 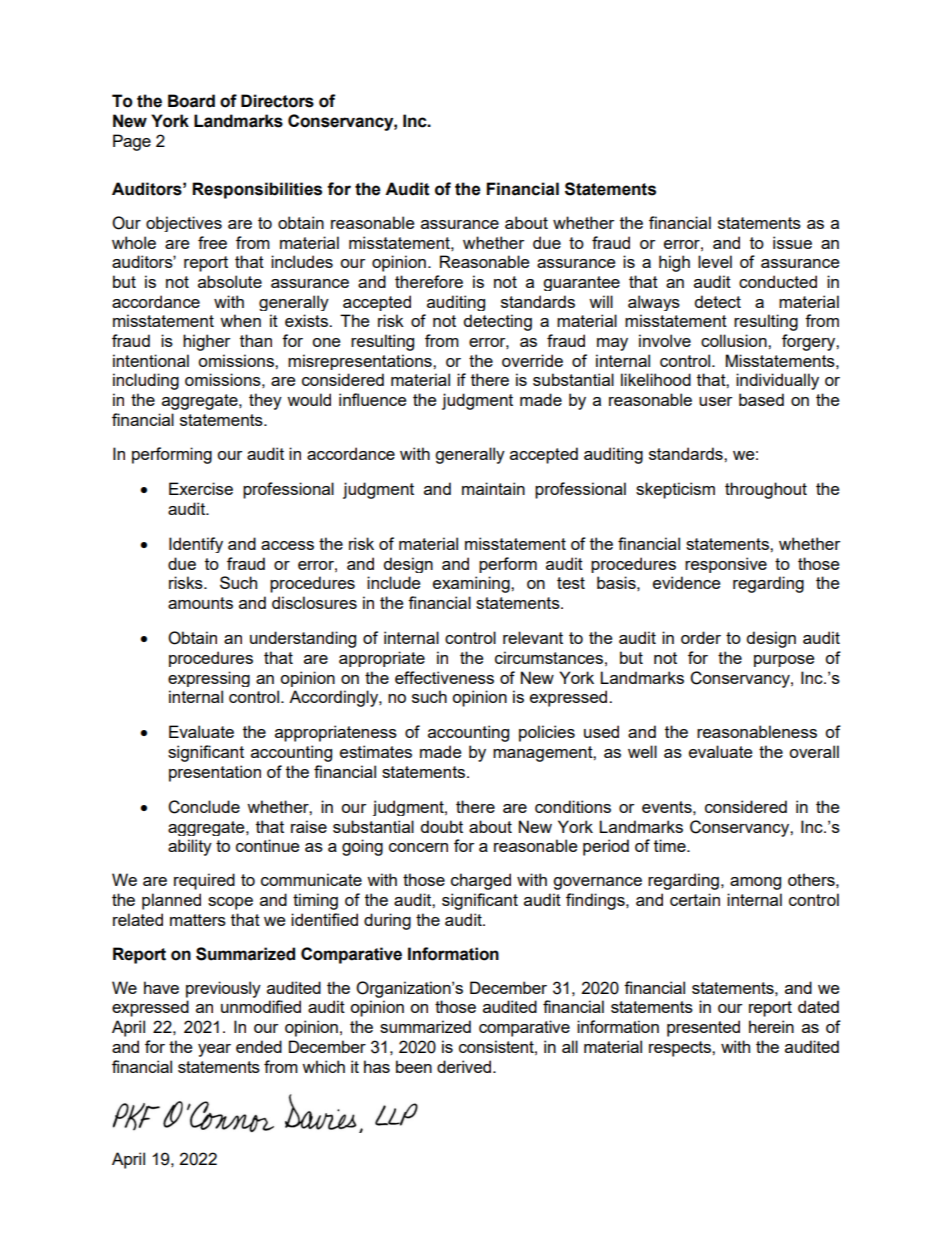 What do you see at coordinates (792, 242) in the document?
I see `issue` at bounding box center [792, 242].
